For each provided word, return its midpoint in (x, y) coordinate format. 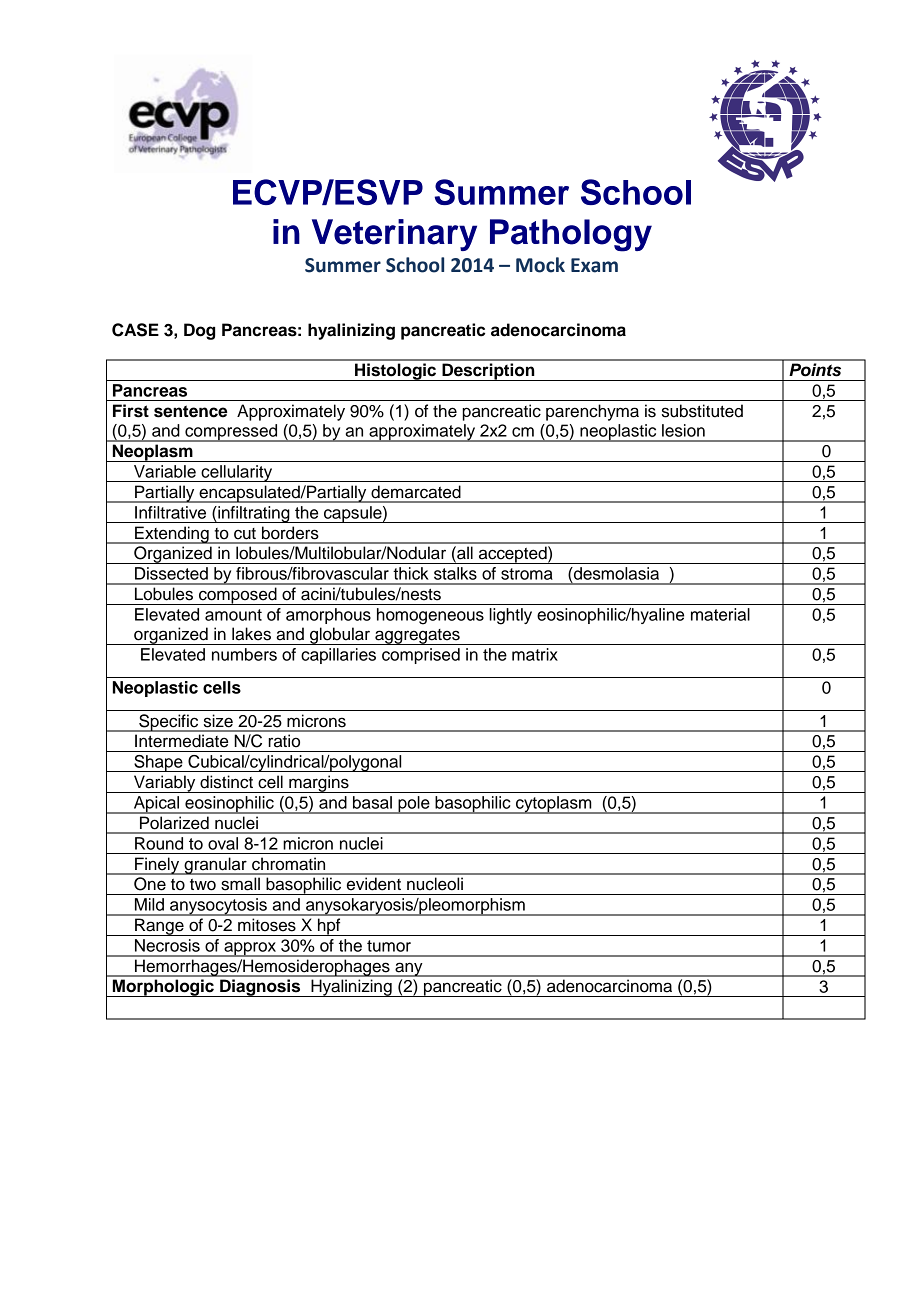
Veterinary (394, 235)
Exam (594, 265)
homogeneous (430, 616)
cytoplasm (554, 805)
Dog (199, 331)
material (720, 614)
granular (215, 866)
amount (233, 615)
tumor (389, 946)
